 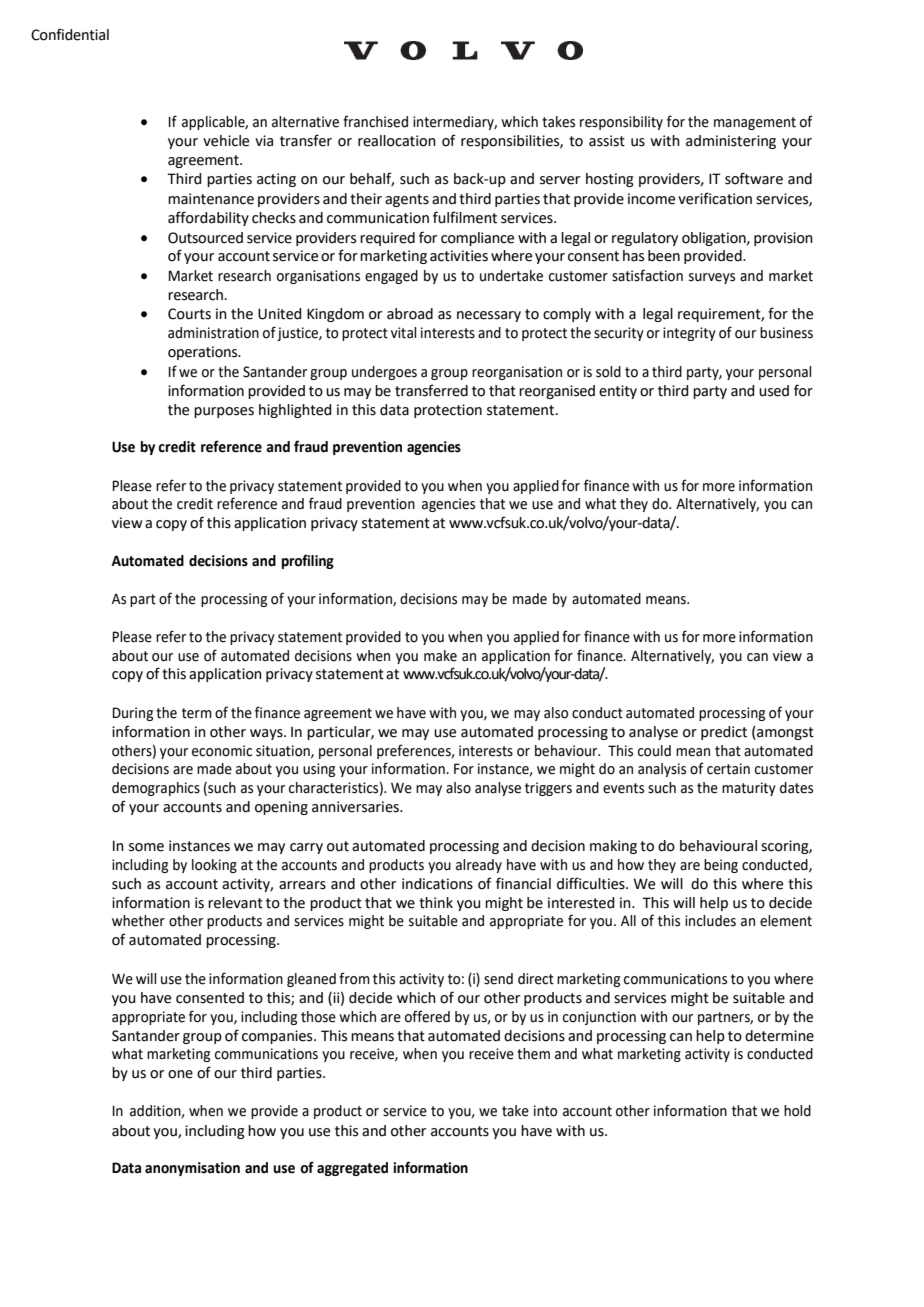 What do you see at coordinates (352, 1169) in the screenshot?
I see `aggregated` at bounding box center [352, 1169].
